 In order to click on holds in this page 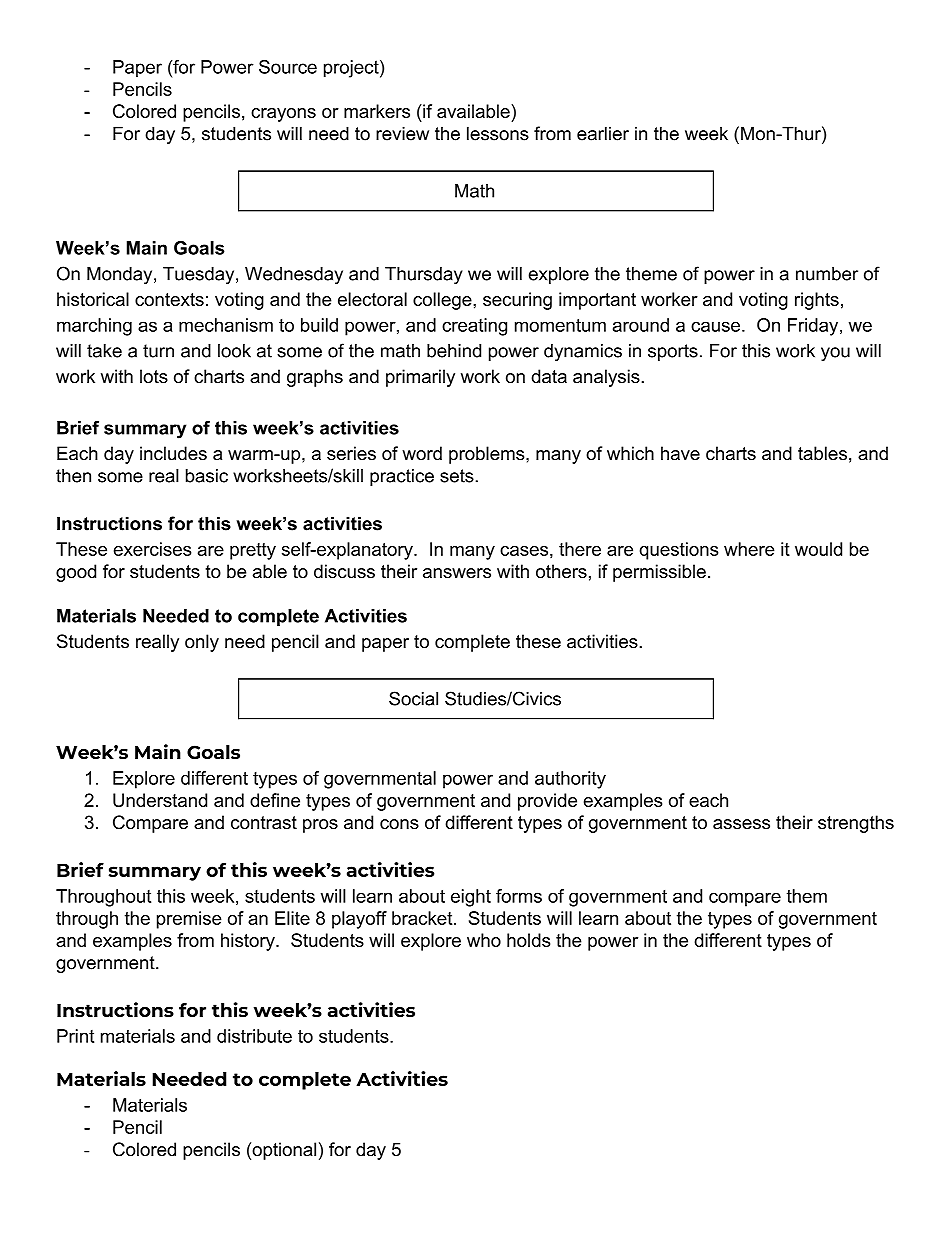, I will do `click(528, 940)`.
